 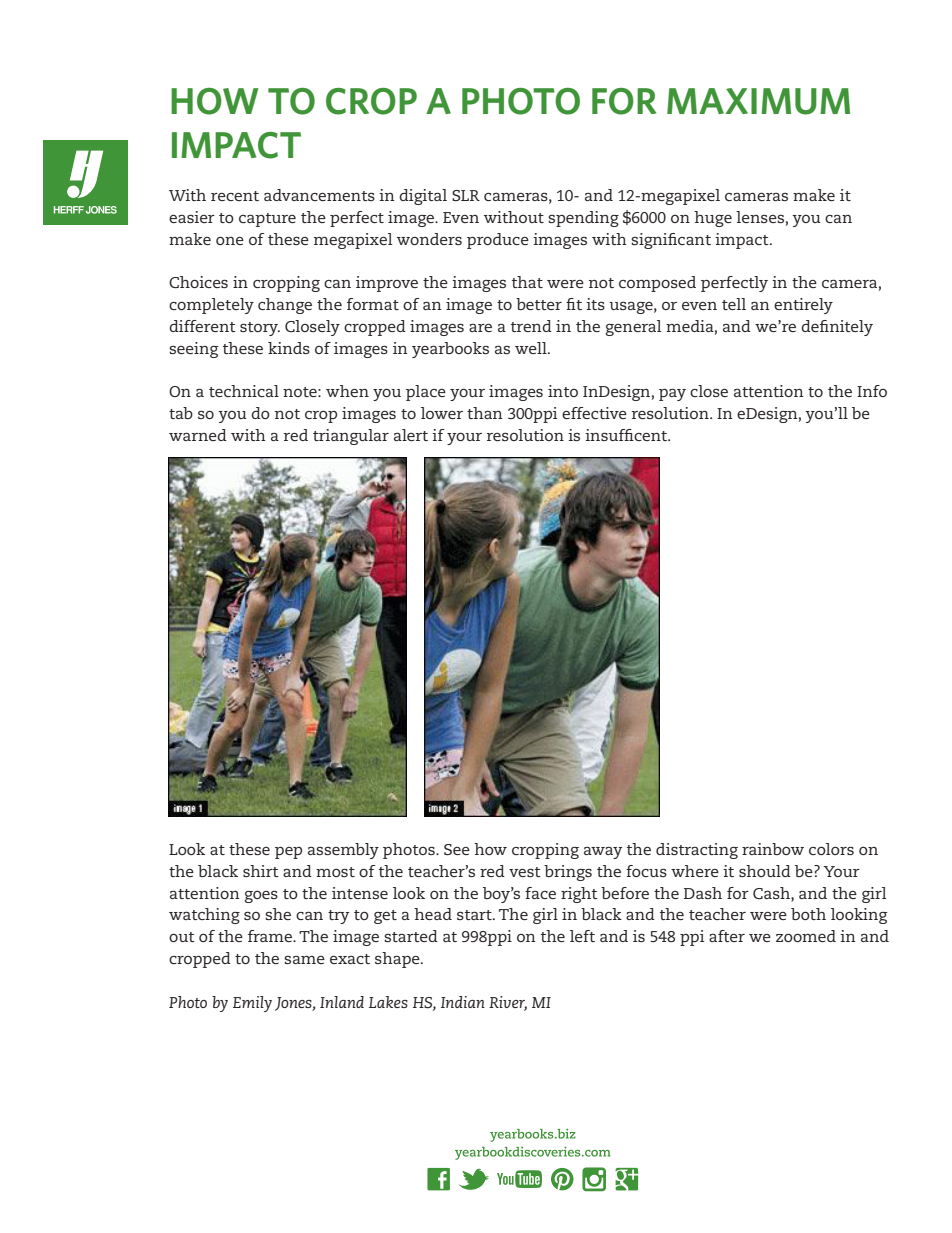 What do you see at coordinates (539, 304) in the document?
I see `better` at bounding box center [539, 304].
